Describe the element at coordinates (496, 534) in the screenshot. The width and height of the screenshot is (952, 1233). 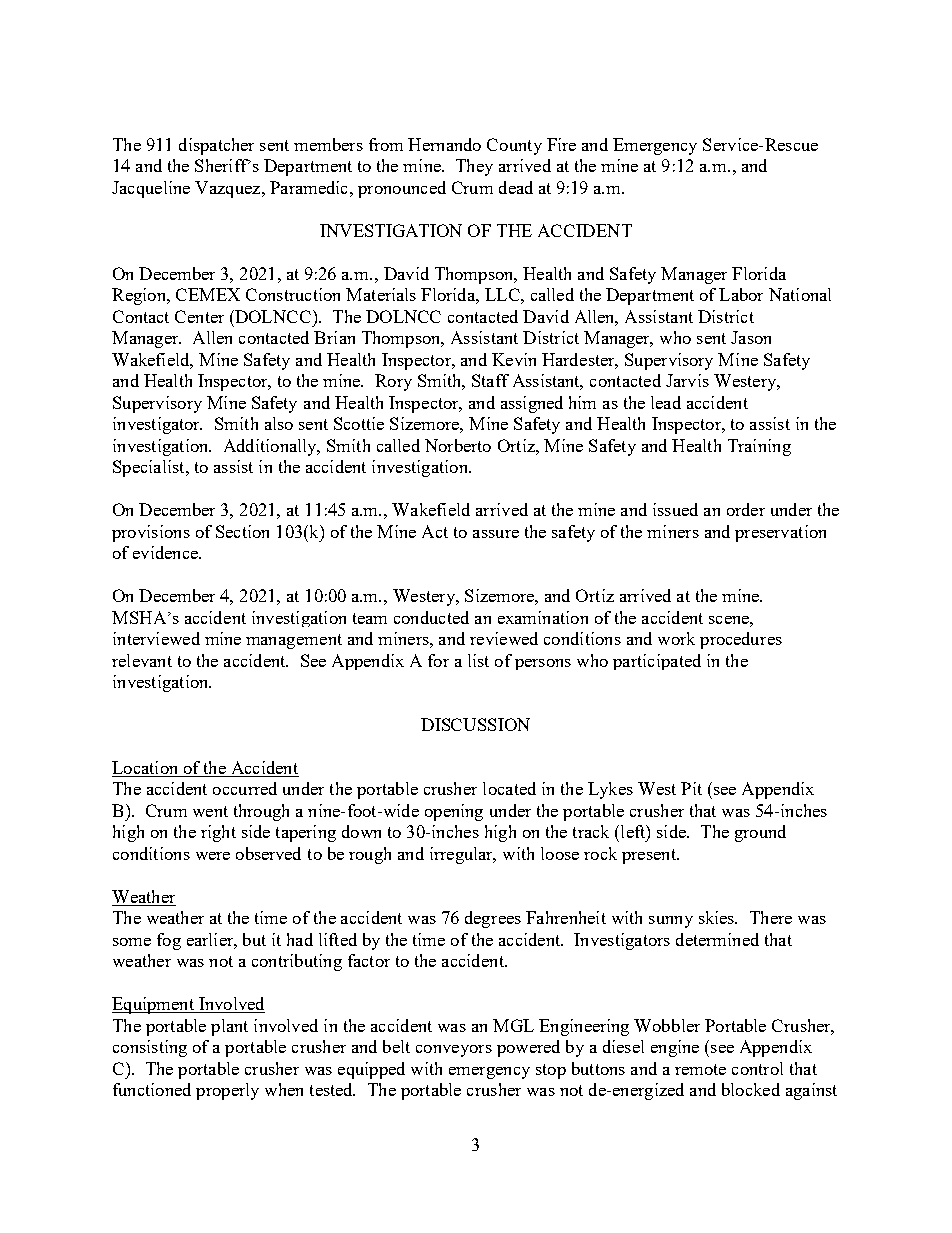
I see `assure` at that location.
